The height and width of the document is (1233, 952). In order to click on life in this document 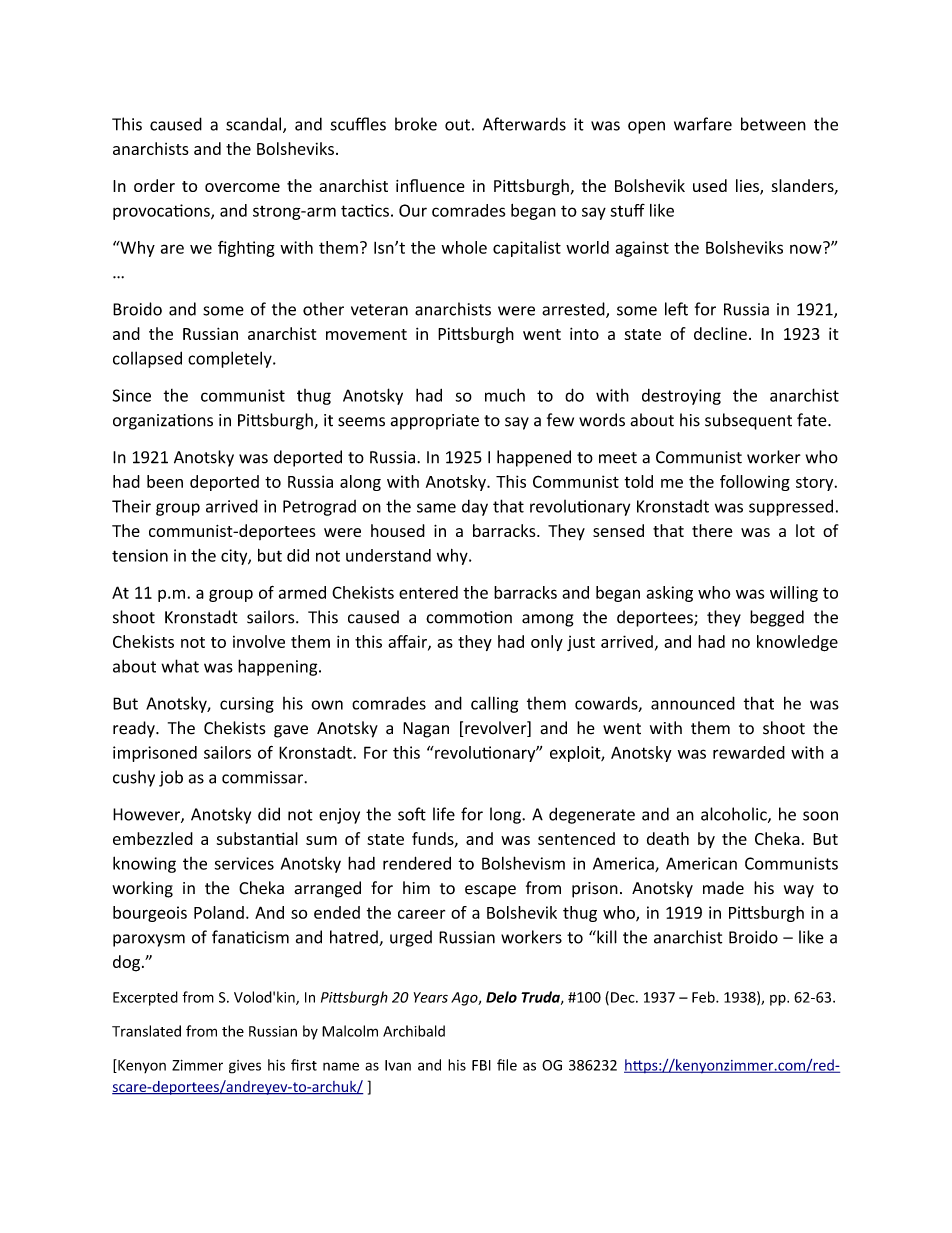, I will do `click(444, 814)`.
